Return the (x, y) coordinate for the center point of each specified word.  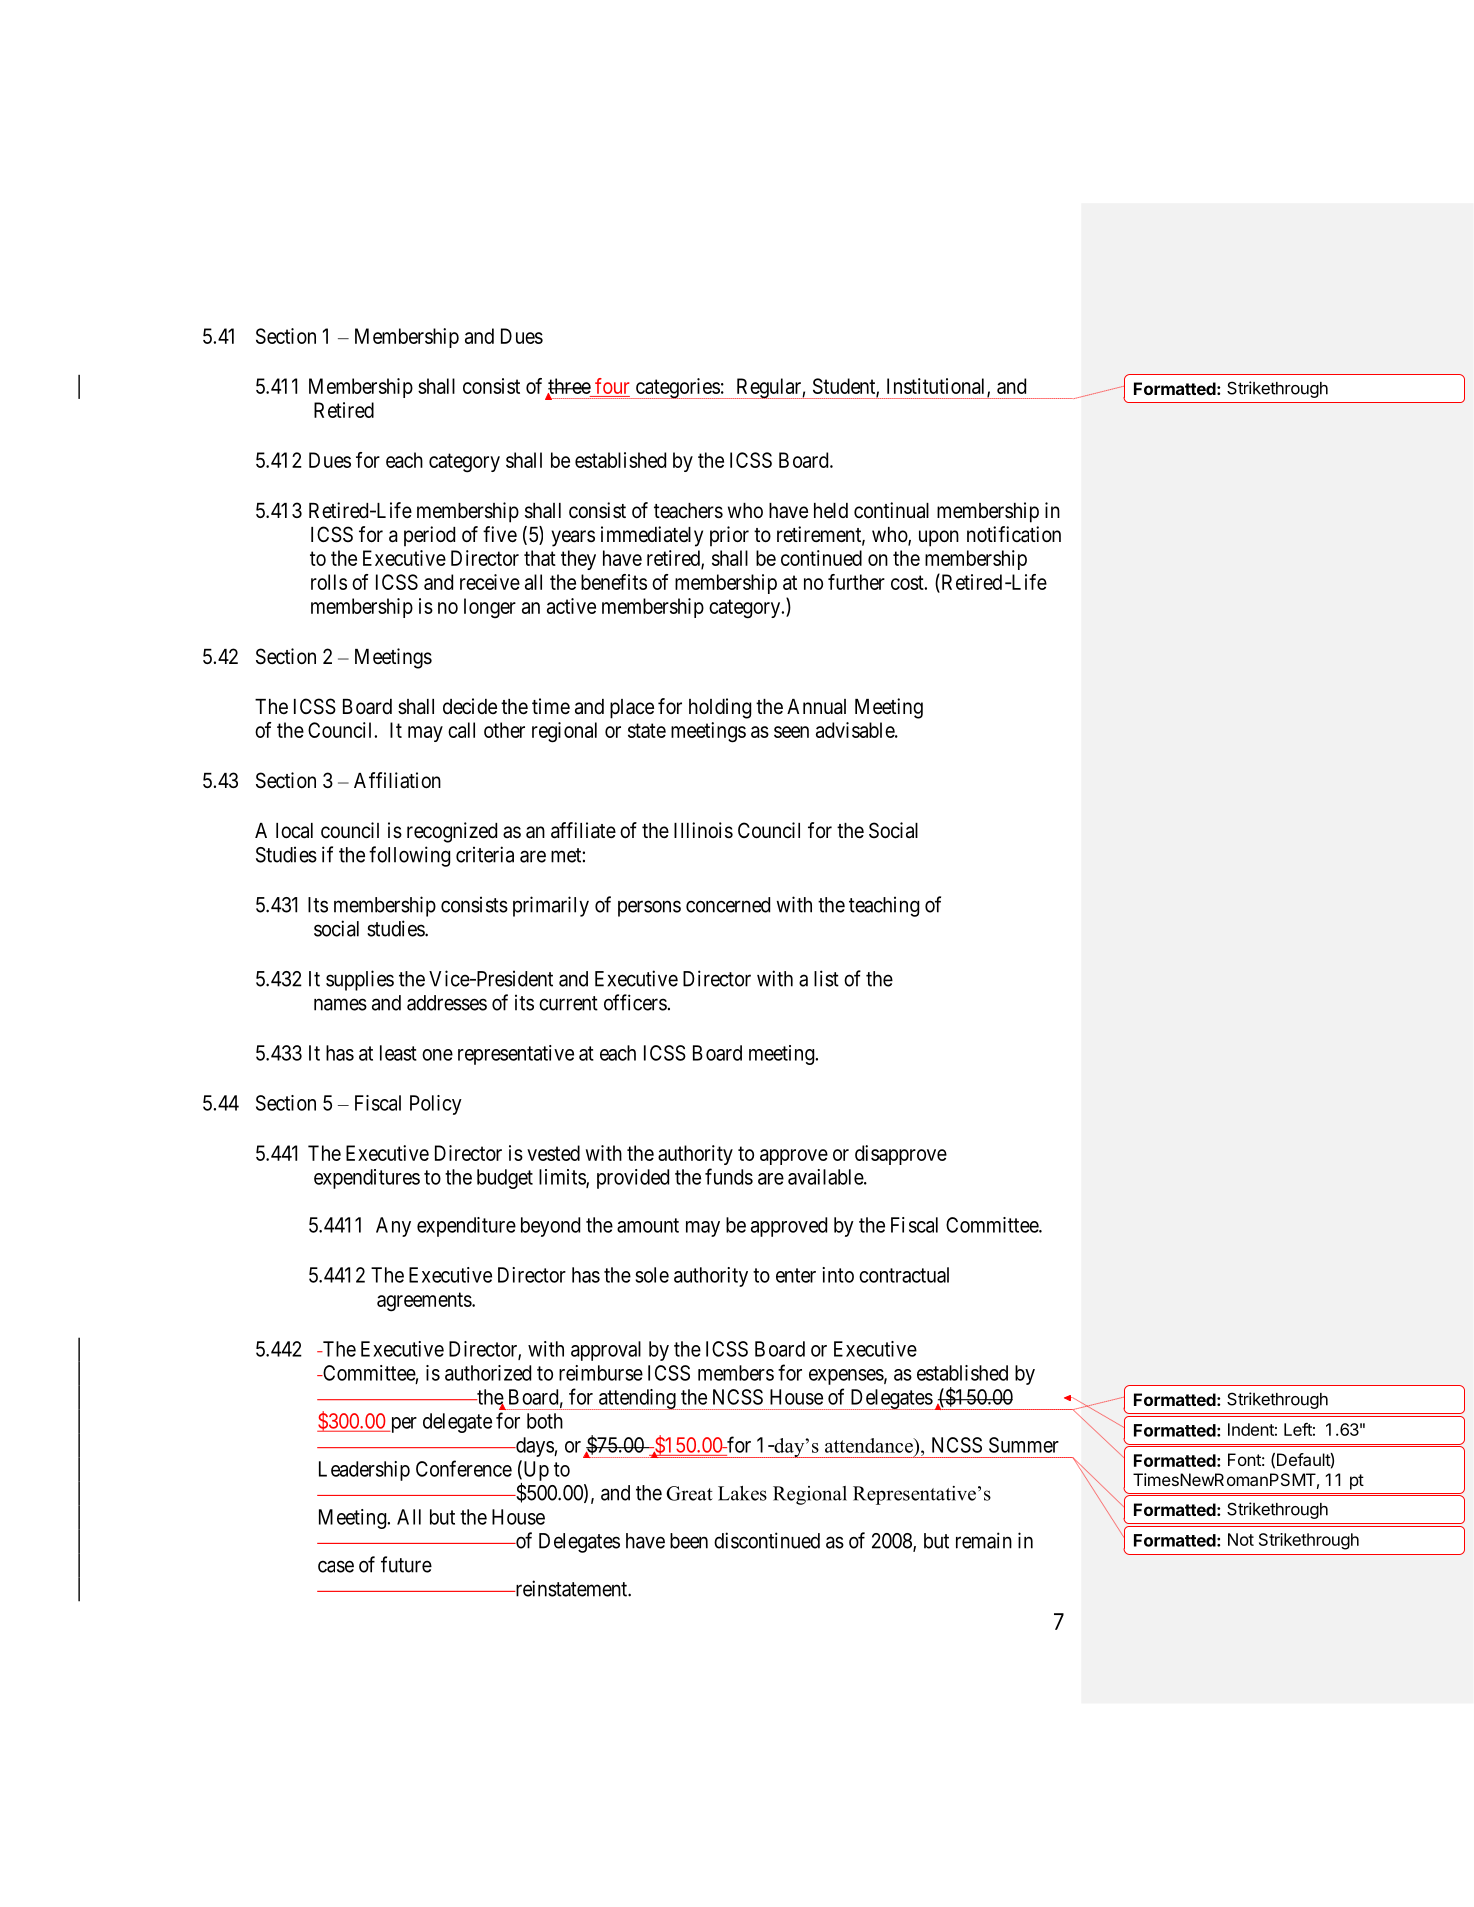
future (406, 1564)
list (826, 978)
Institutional (937, 387)
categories (677, 388)
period (429, 536)
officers (635, 1002)
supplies (360, 980)
